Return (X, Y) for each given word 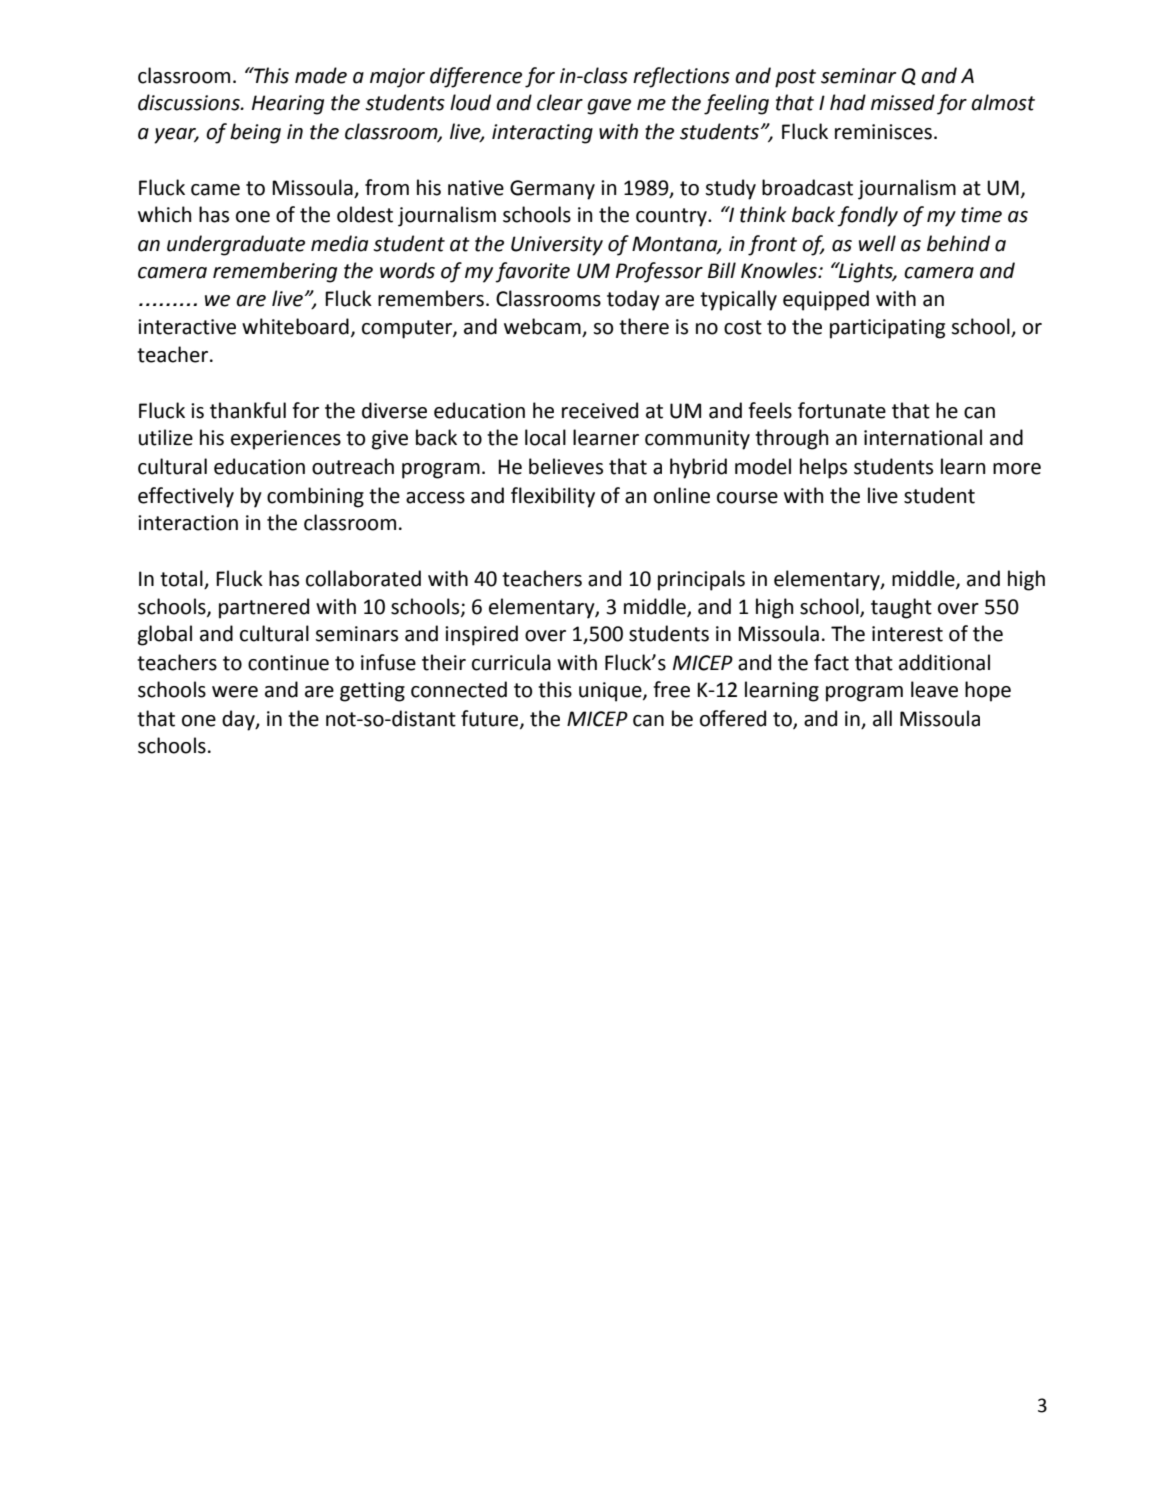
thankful (248, 410)
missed (903, 102)
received (600, 410)
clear (560, 102)
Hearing (288, 105)
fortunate (842, 410)
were (235, 692)
